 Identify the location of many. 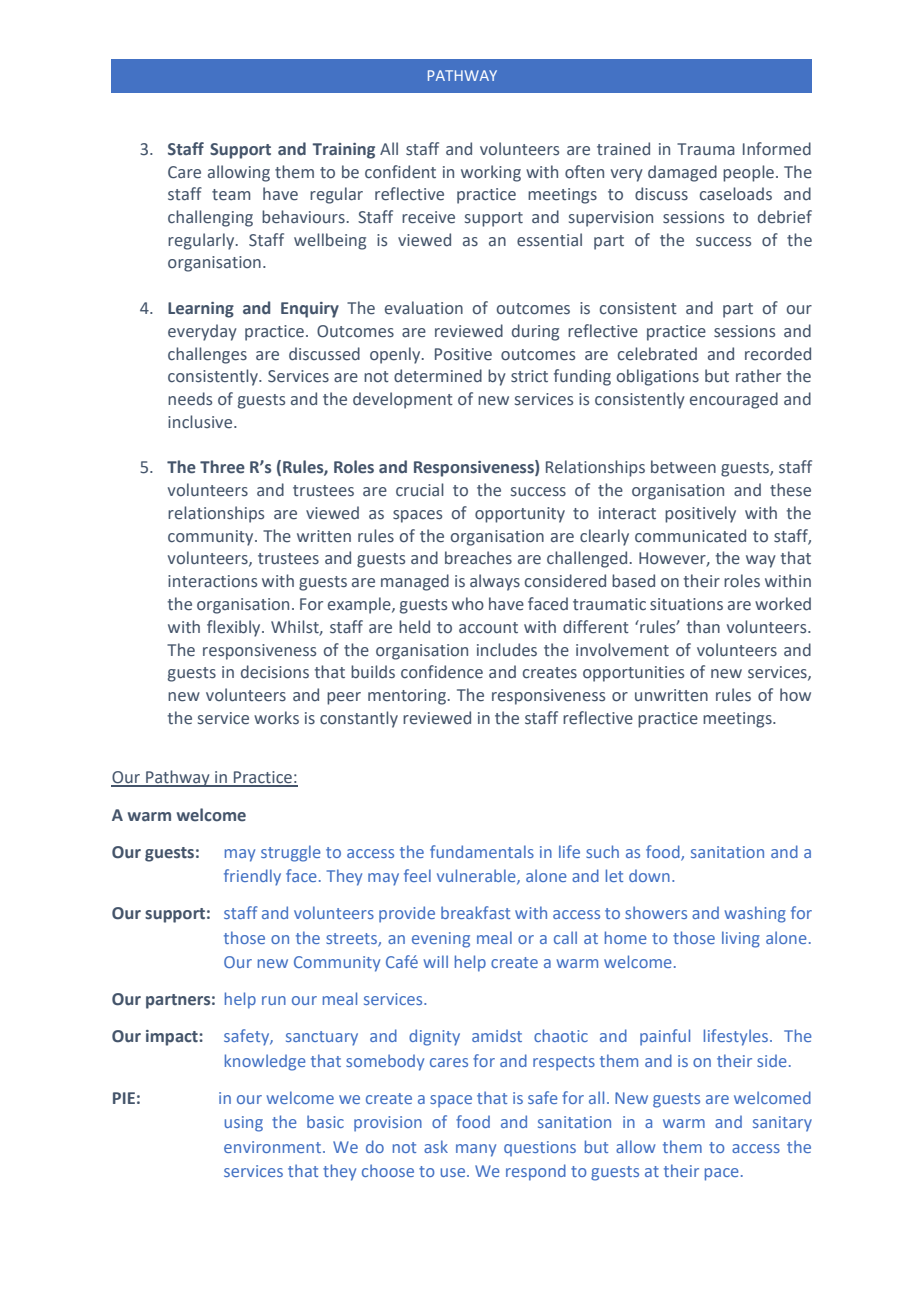
(476, 1150).
